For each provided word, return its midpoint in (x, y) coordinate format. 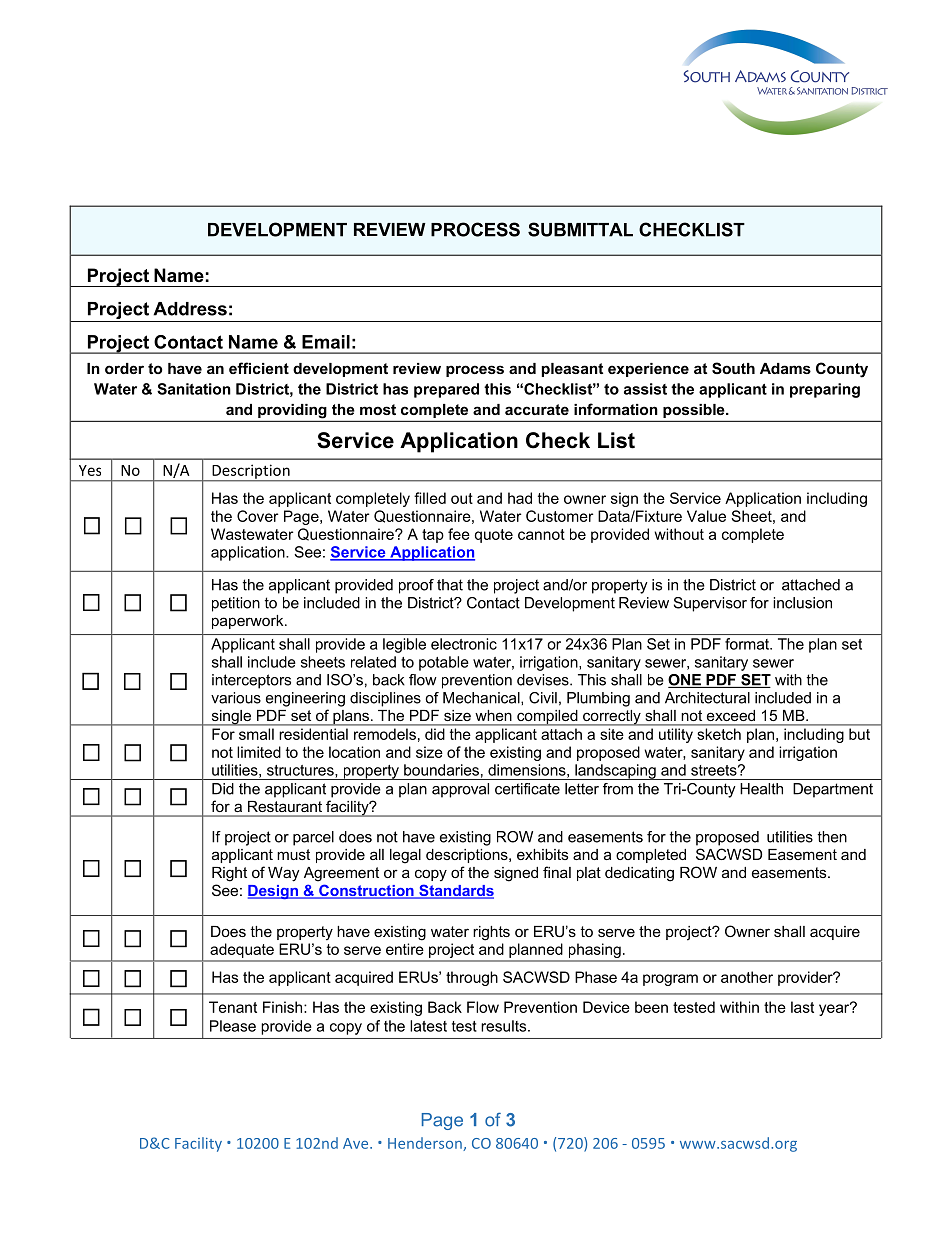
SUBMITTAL (580, 229)
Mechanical (482, 698)
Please (233, 1026)
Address (190, 309)
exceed (731, 715)
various (236, 698)
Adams (785, 368)
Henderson (426, 1144)
